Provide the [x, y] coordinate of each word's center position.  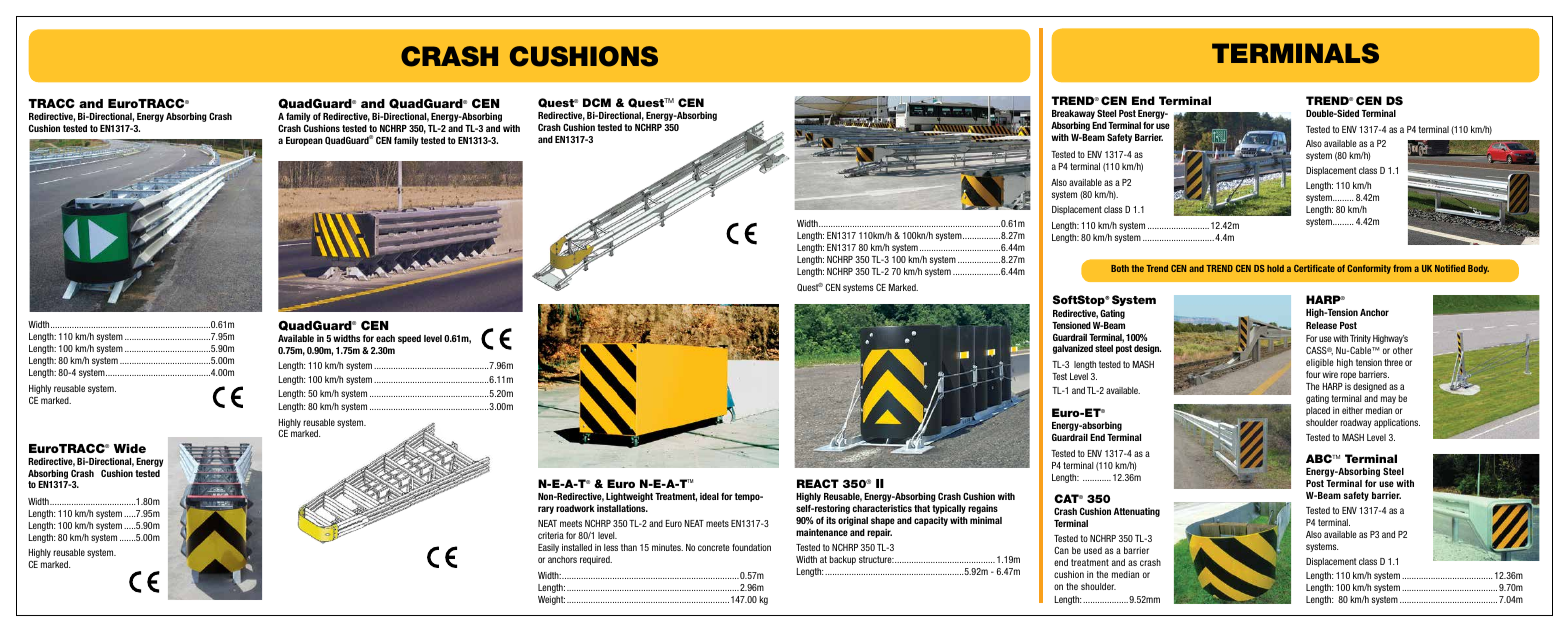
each [385, 338]
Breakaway [1073, 114]
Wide [130, 448]
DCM [597, 102]
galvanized [1073, 349]
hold [1275, 268]
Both [1120, 268]
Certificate [1314, 268]
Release [1321, 325]
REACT [818, 483]
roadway [1356, 423]
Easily [548, 548]
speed [409, 339]
